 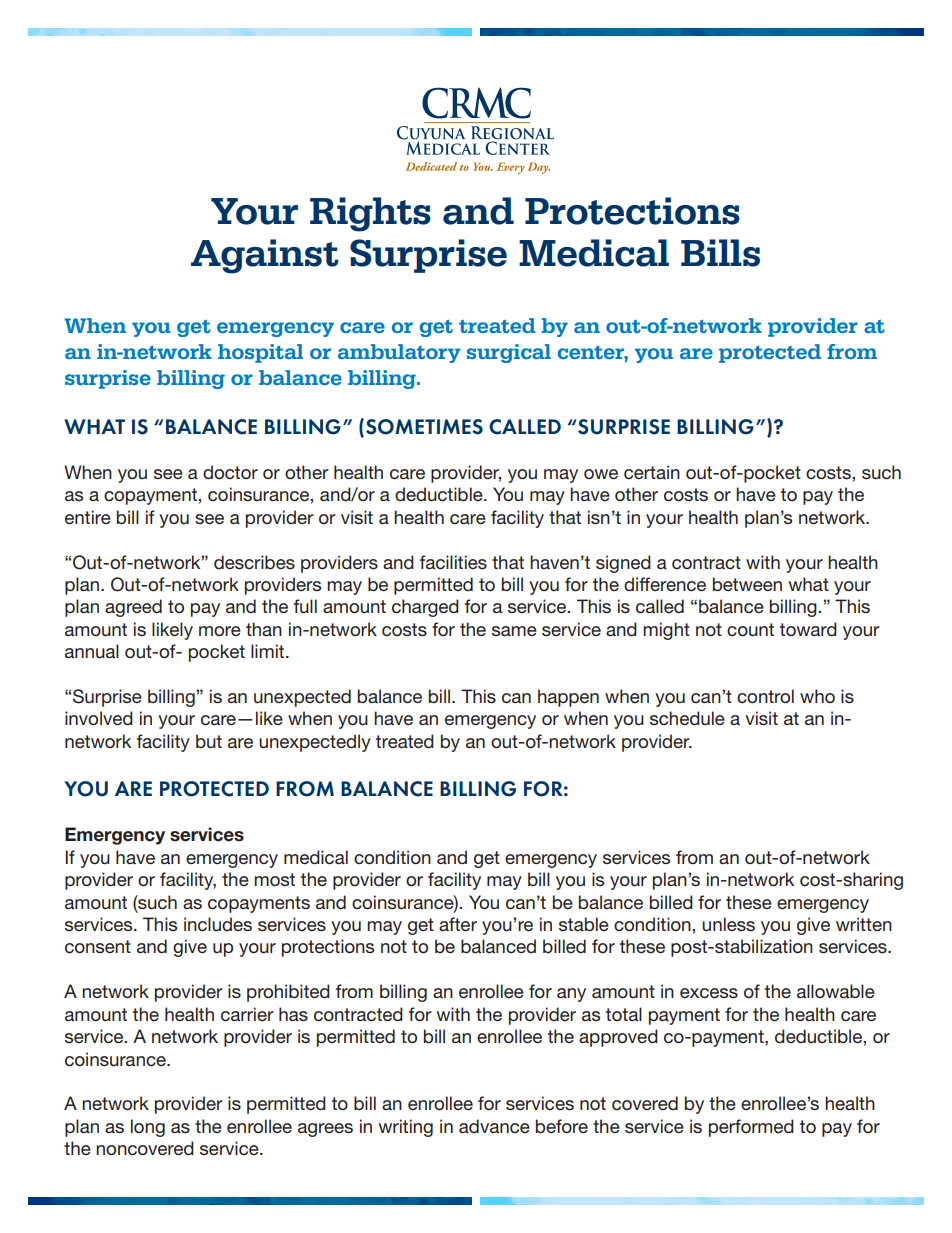 What do you see at coordinates (370, 214) in the screenshot?
I see `Rights` at bounding box center [370, 214].
